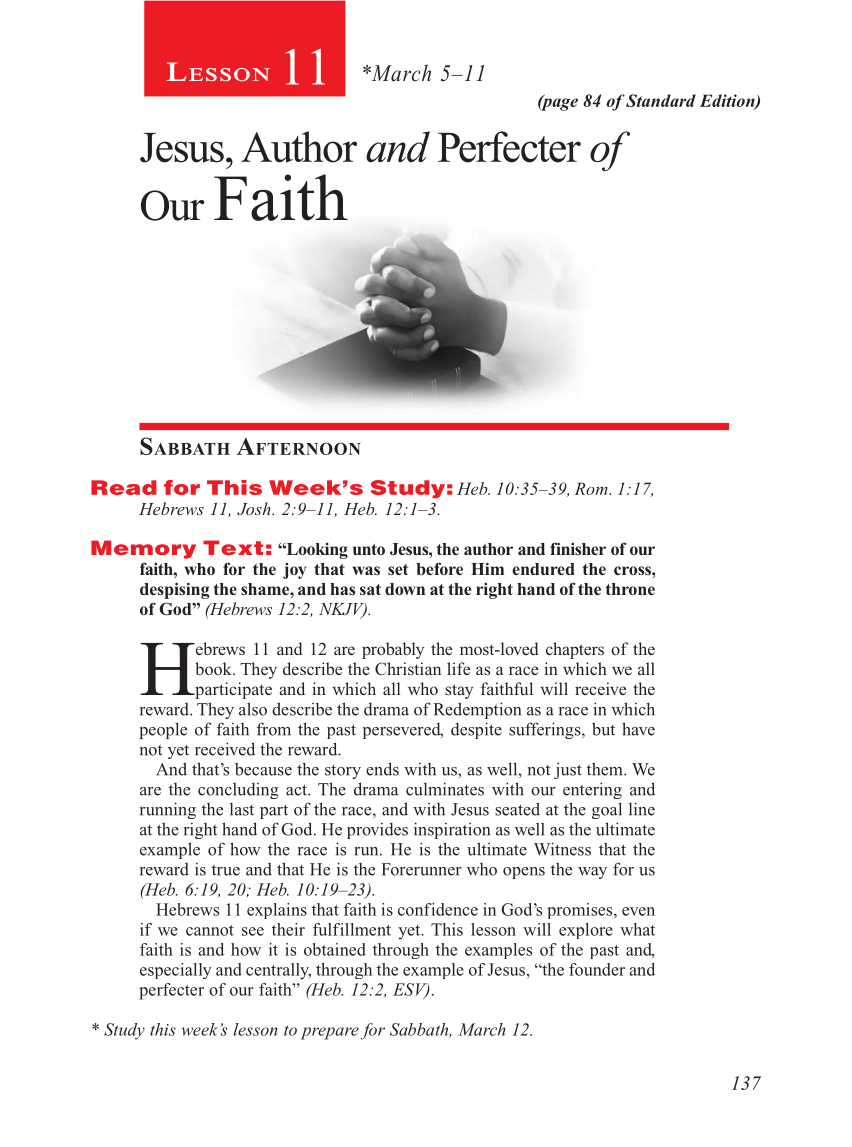 The image size is (852, 1147). I want to click on chapters, so click(575, 650).
